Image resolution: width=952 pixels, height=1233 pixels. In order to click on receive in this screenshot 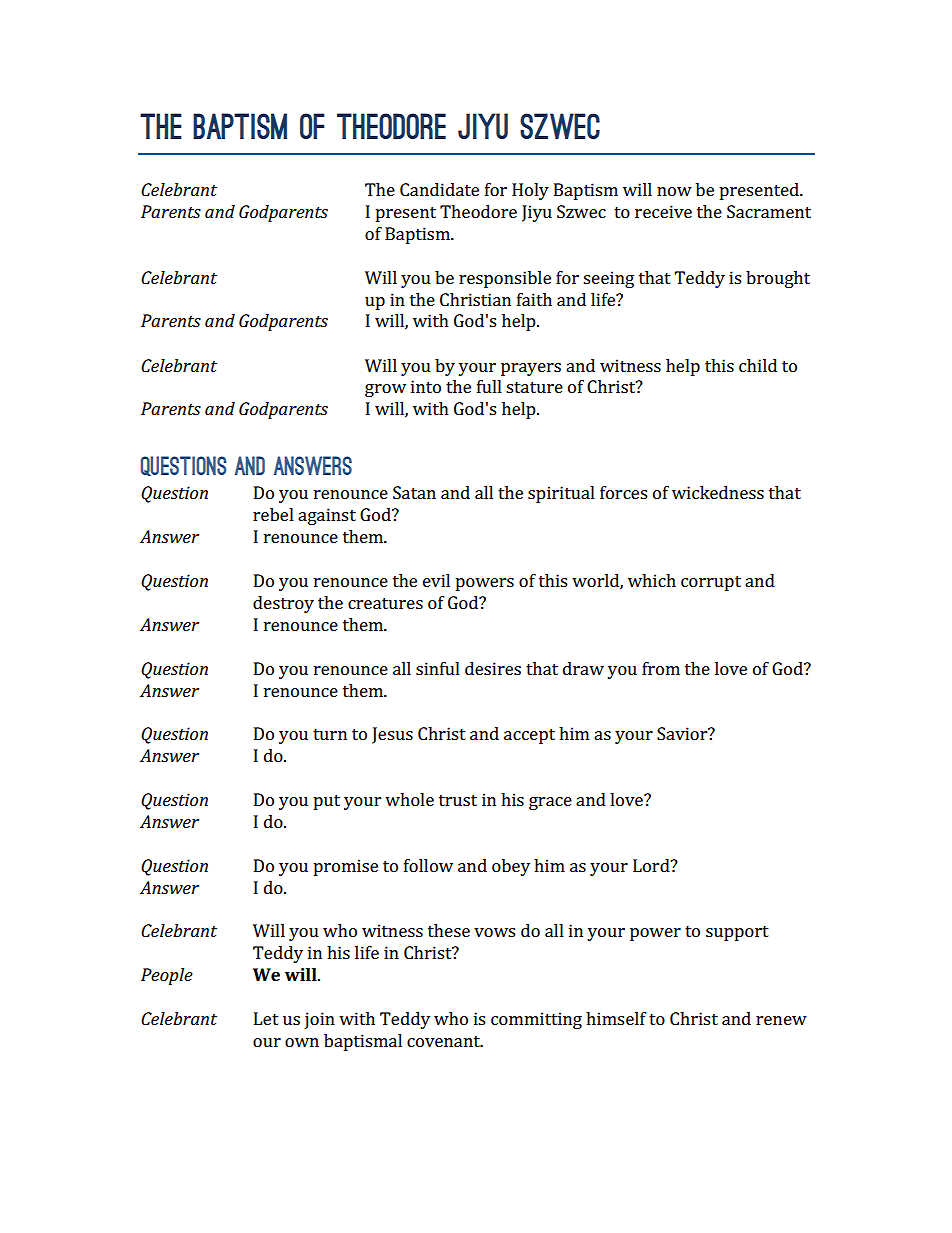, I will do `click(663, 211)`.
